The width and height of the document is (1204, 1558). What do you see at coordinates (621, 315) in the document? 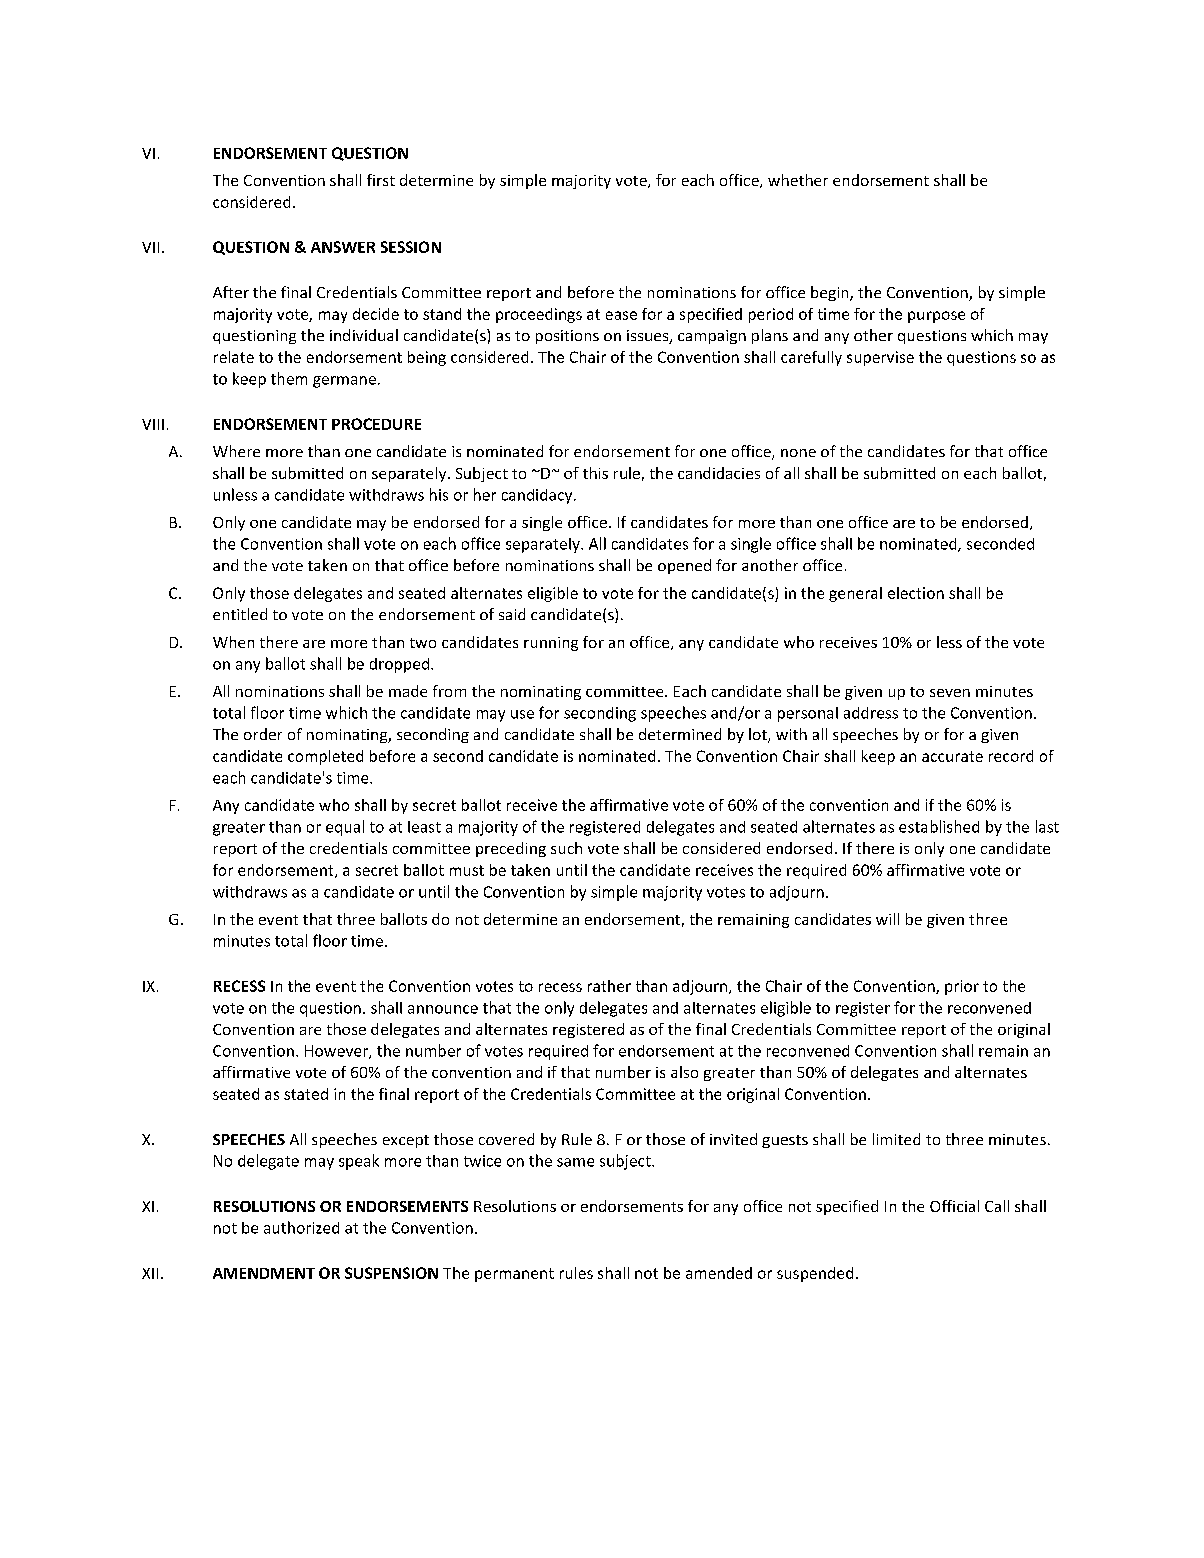
I see `ease` at bounding box center [621, 315].
